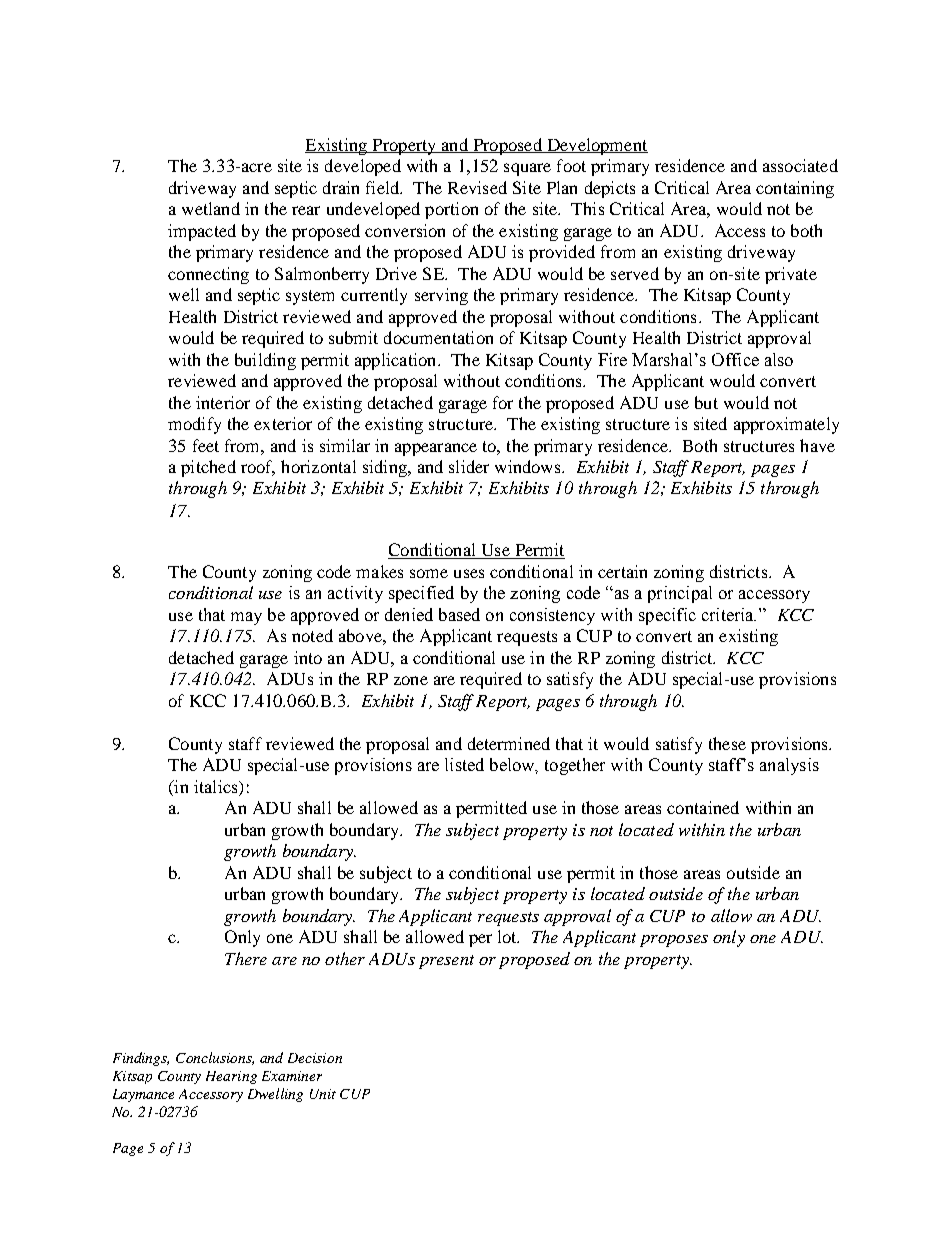 Image resolution: width=952 pixels, height=1233 pixels. I want to click on lot, so click(508, 936).
